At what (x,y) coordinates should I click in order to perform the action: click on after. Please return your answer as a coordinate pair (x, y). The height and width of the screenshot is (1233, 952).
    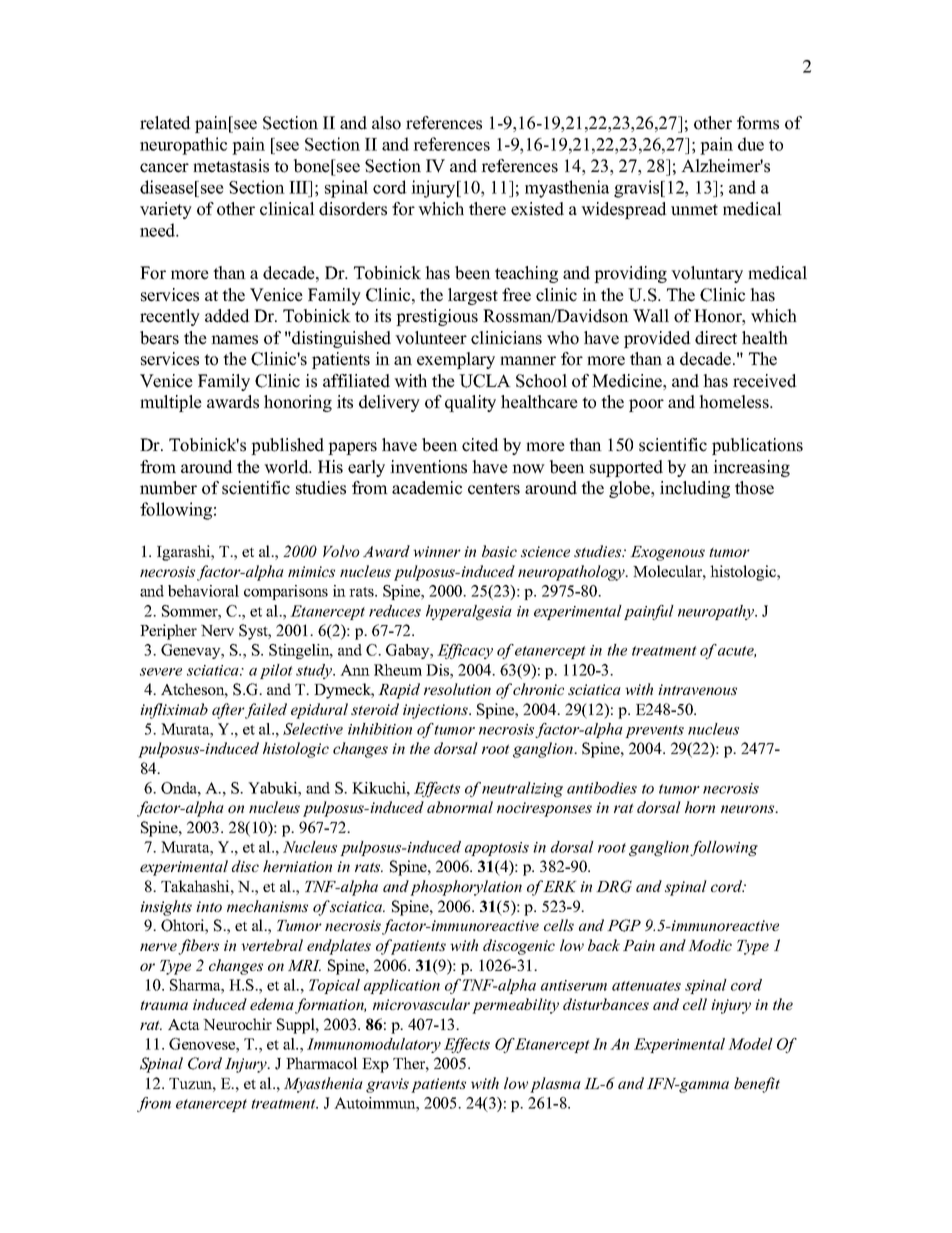
    Looking at the image, I should click on (228, 711).
